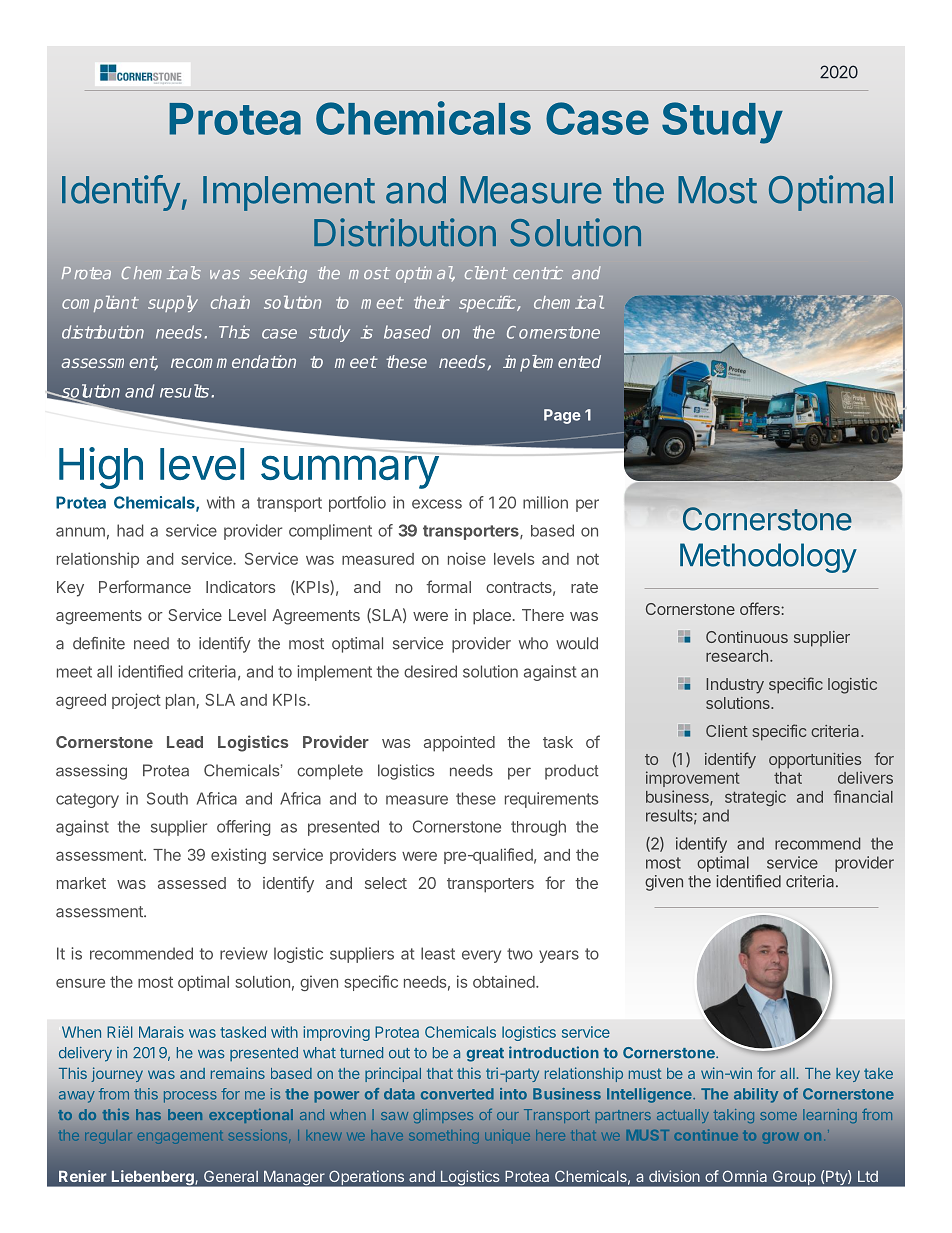 The width and height of the image is (952, 1233). What do you see at coordinates (878, 1073) in the image?
I see `take` at bounding box center [878, 1073].
